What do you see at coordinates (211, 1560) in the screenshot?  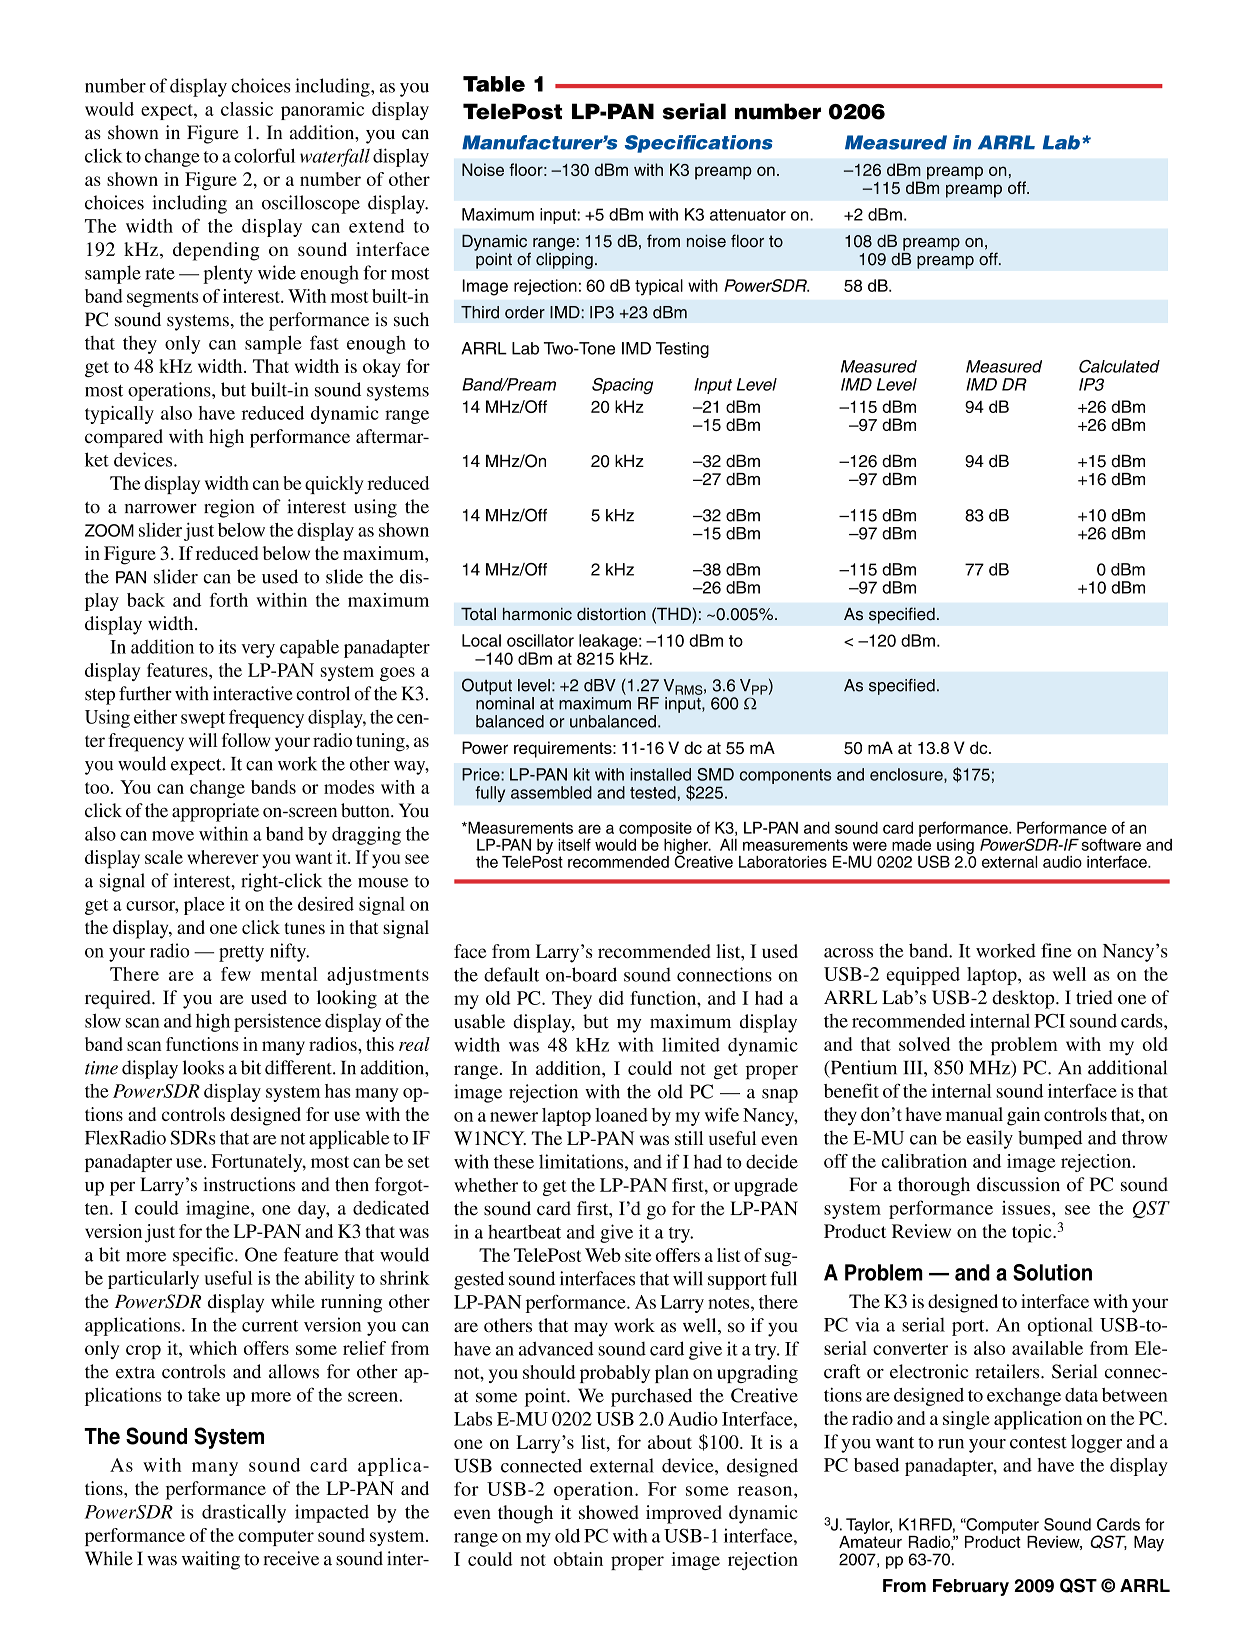 I see `waiting` at bounding box center [211, 1560].
